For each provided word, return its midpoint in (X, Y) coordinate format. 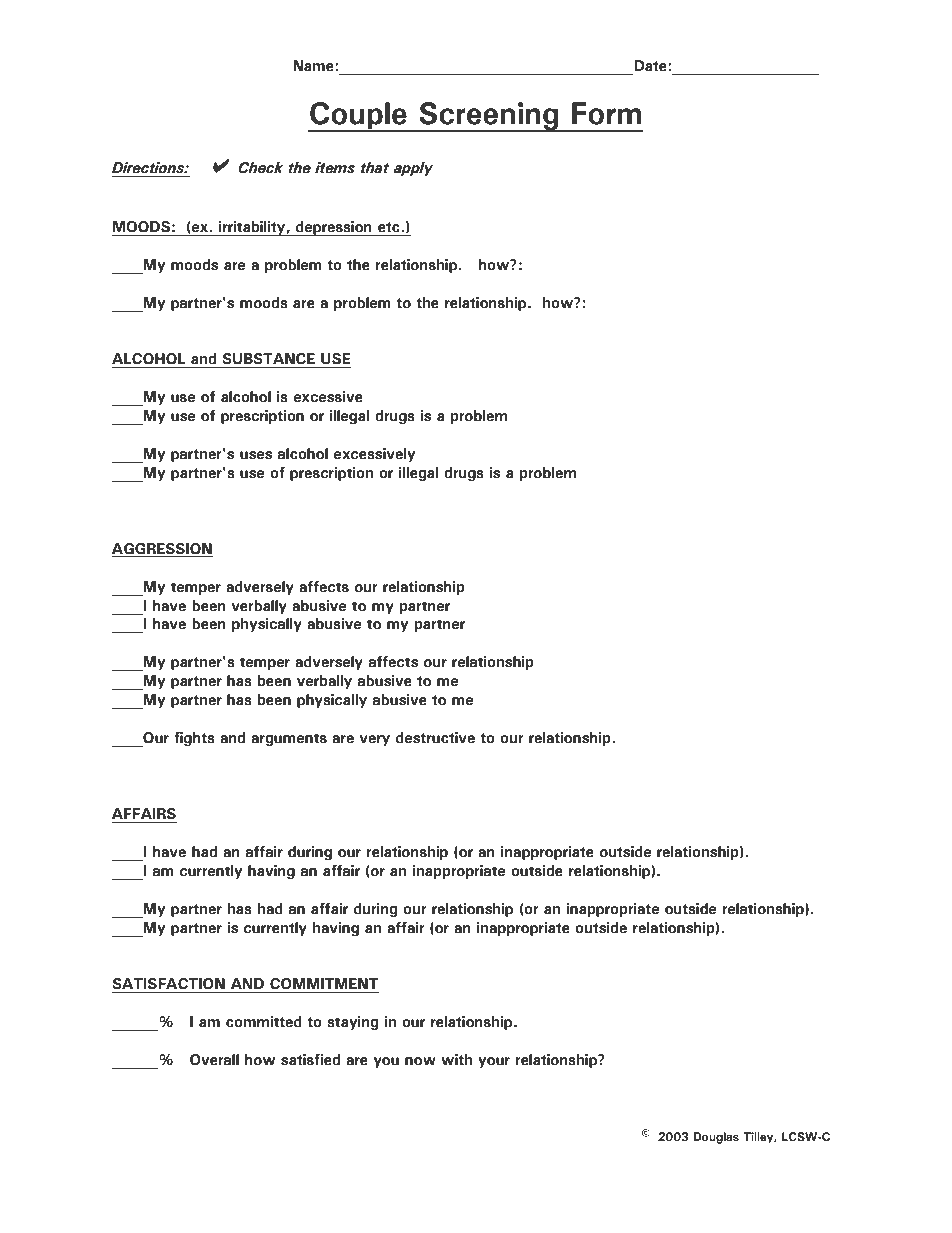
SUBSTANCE (268, 359)
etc (390, 227)
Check (260, 168)
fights (194, 739)
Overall (214, 1060)
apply (413, 169)
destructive (435, 738)
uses (256, 455)
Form (607, 113)
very (375, 740)
